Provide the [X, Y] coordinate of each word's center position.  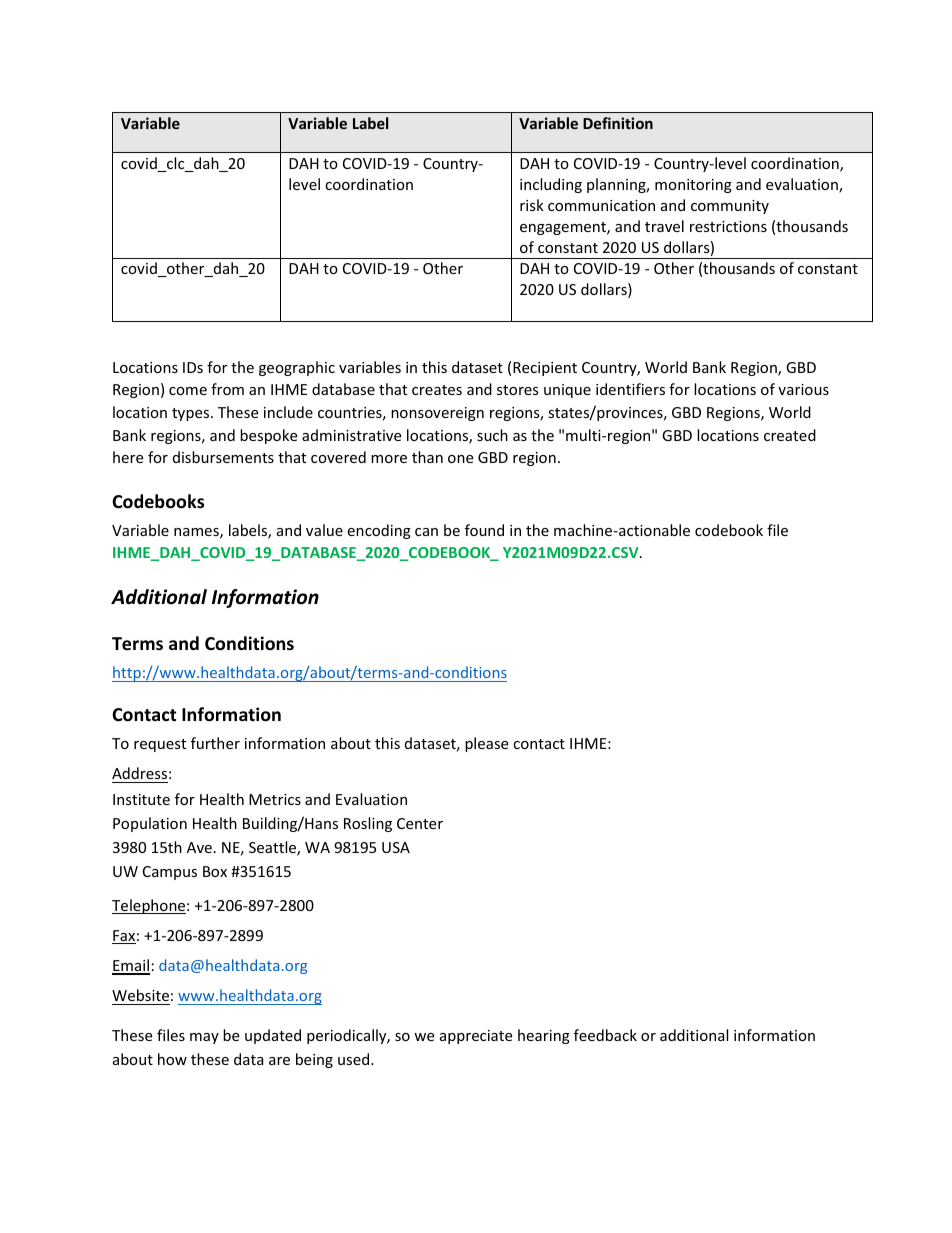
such [492, 435]
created [790, 435]
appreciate [476, 1037]
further [215, 743]
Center [420, 823]
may [204, 1038]
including [551, 185]
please [486, 744]
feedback [605, 1035]
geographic [297, 368]
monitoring [693, 186]
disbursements [223, 457]
